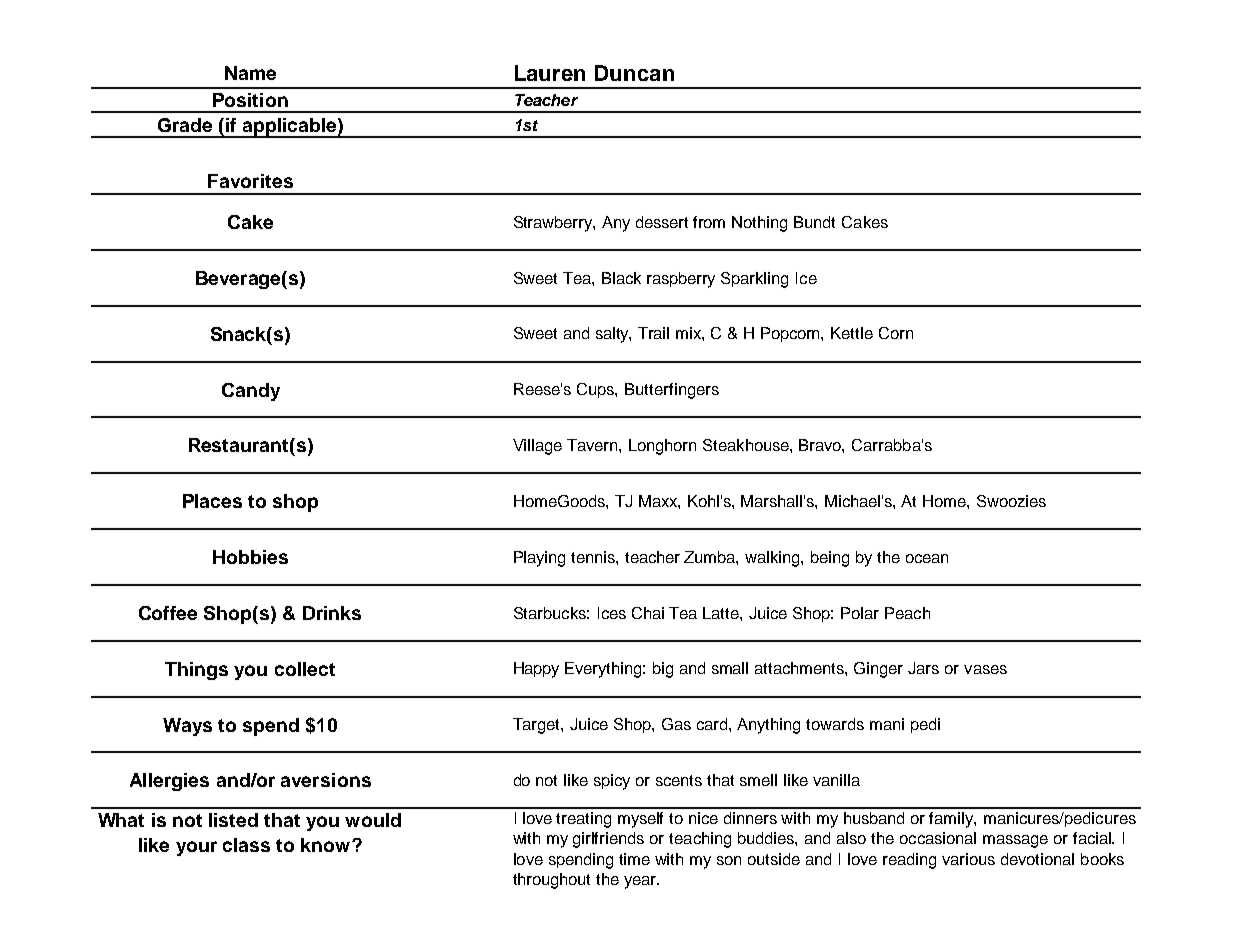 Image resolution: width=1233 pixels, height=952 pixels. I want to click on Position, so click(250, 100).
